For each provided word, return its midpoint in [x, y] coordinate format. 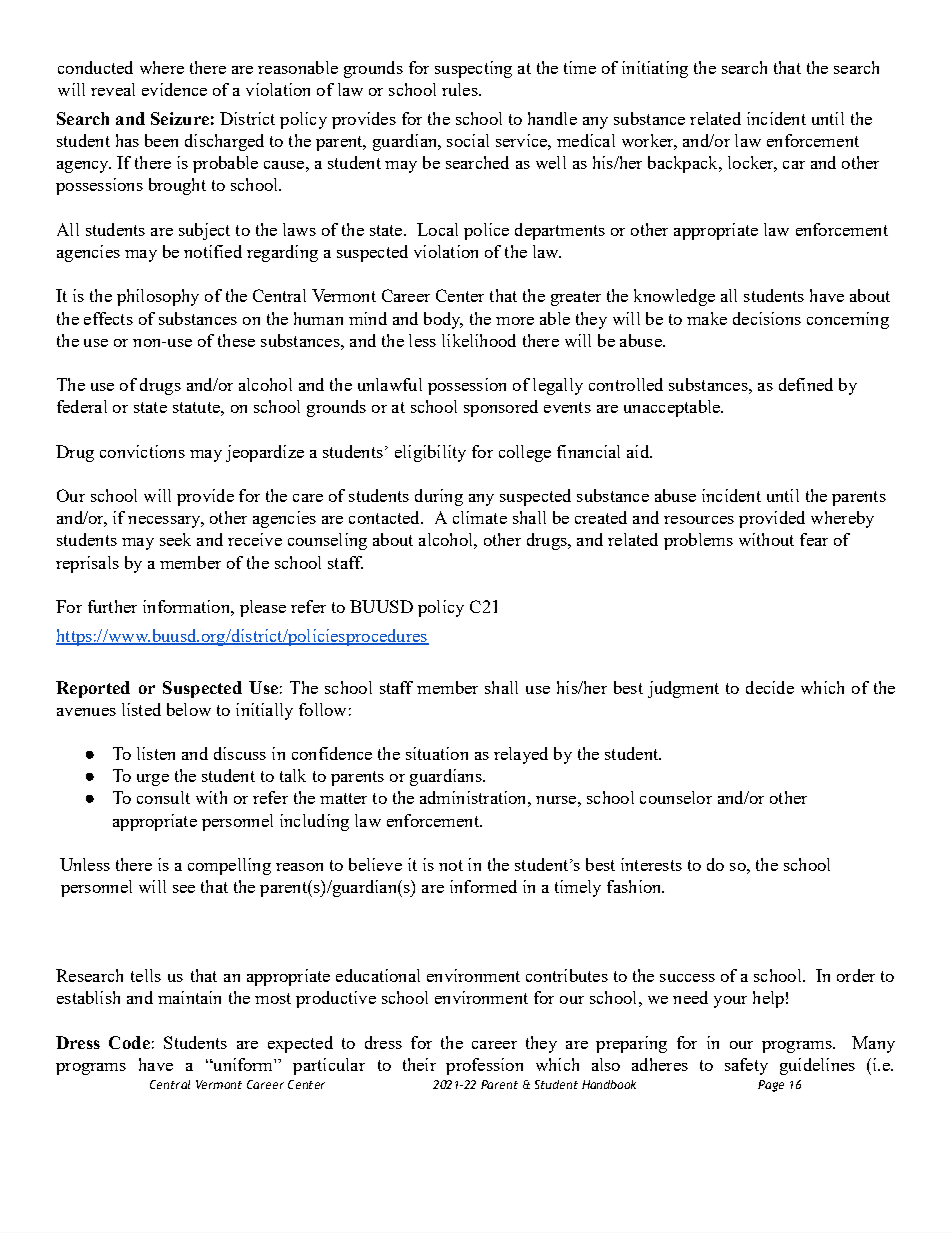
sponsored [501, 408]
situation [437, 753]
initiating [655, 69]
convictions [142, 451]
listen [156, 753]
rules [461, 89]
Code [129, 1042]
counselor [676, 797]
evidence [174, 89]
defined [806, 384]
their [419, 1064]
